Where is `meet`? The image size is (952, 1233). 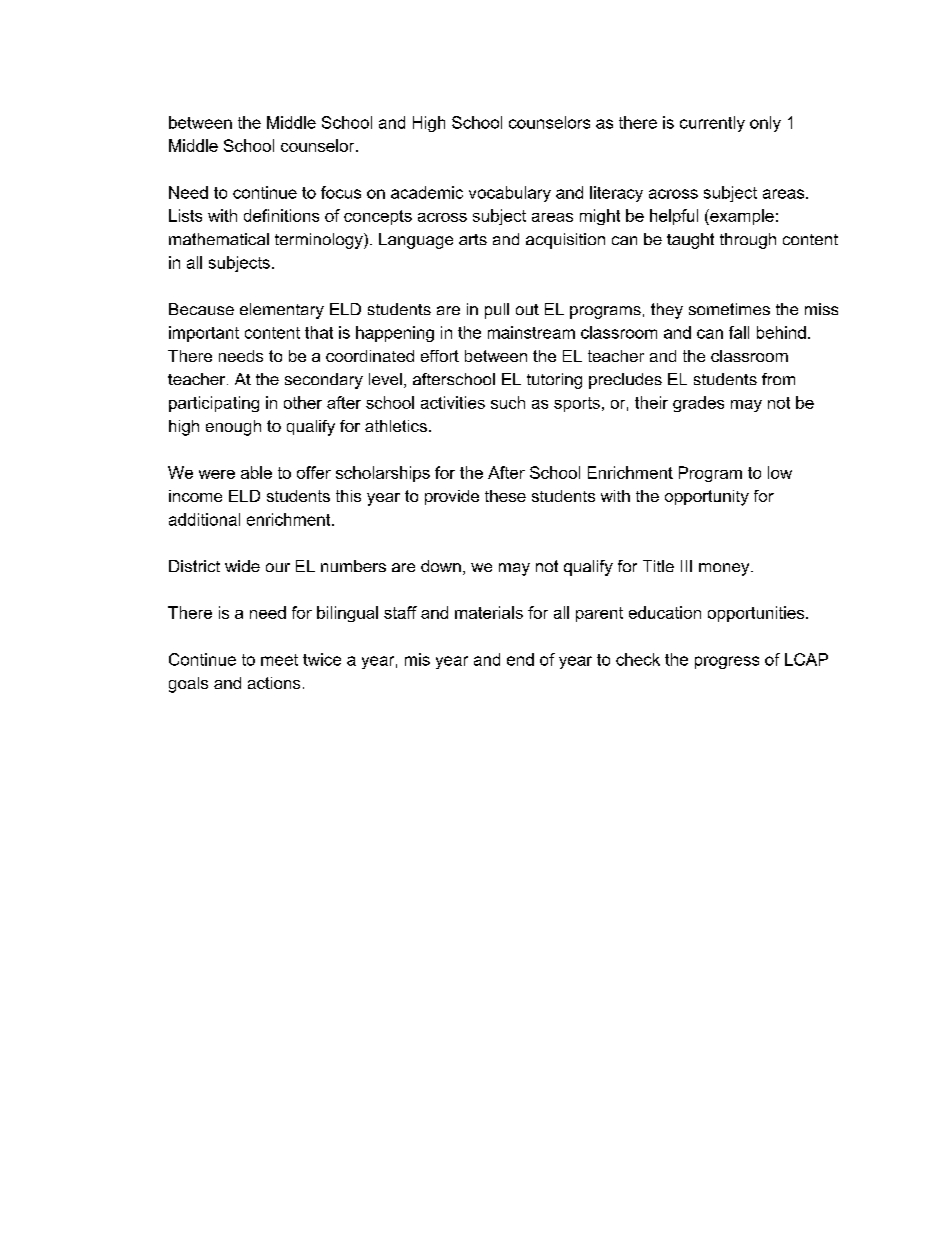 meet is located at coordinates (279, 660).
